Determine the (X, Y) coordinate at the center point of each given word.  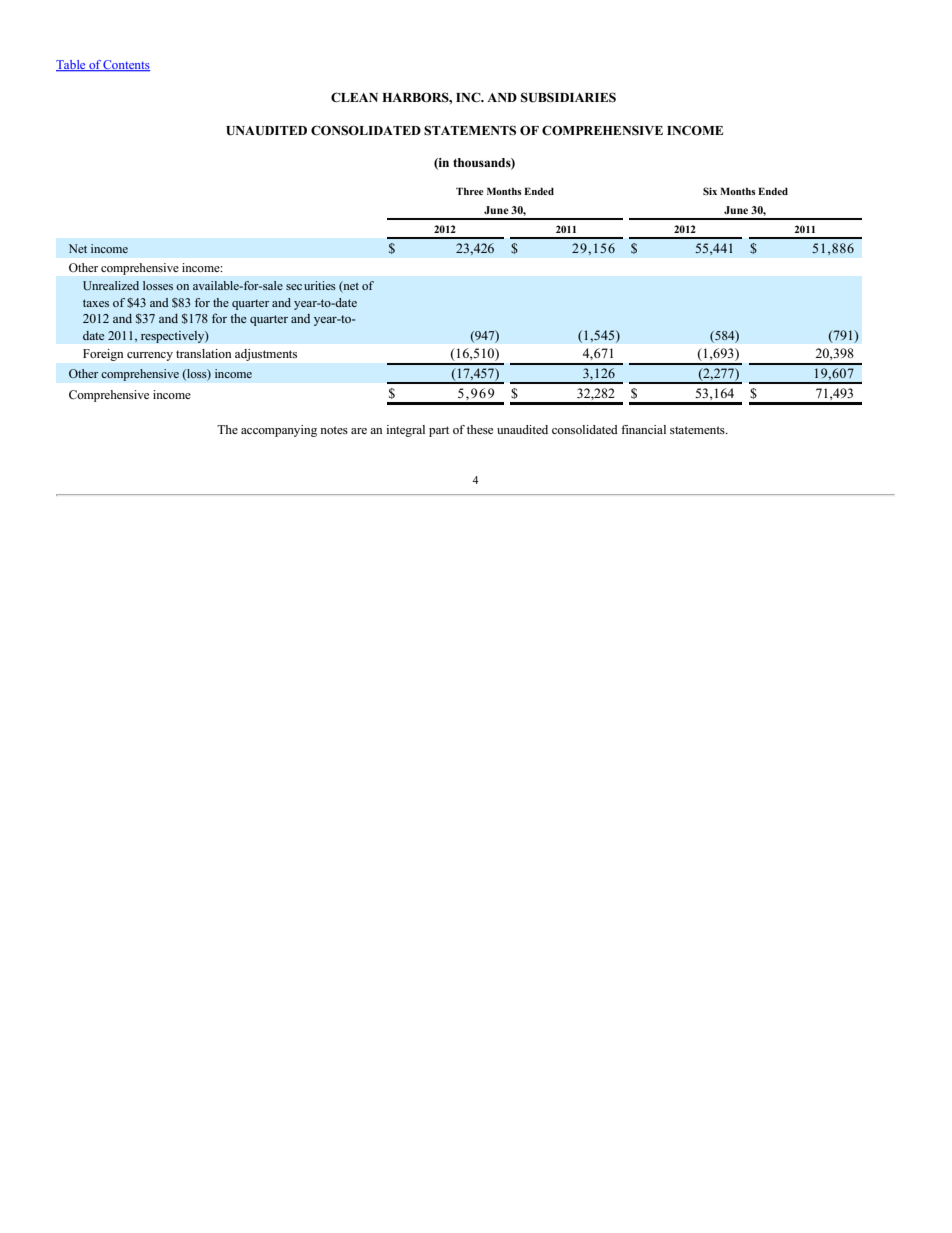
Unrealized (111, 286)
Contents (126, 65)
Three (470, 191)
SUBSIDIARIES (568, 97)
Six (710, 191)
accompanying (279, 431)
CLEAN (354, 97)
